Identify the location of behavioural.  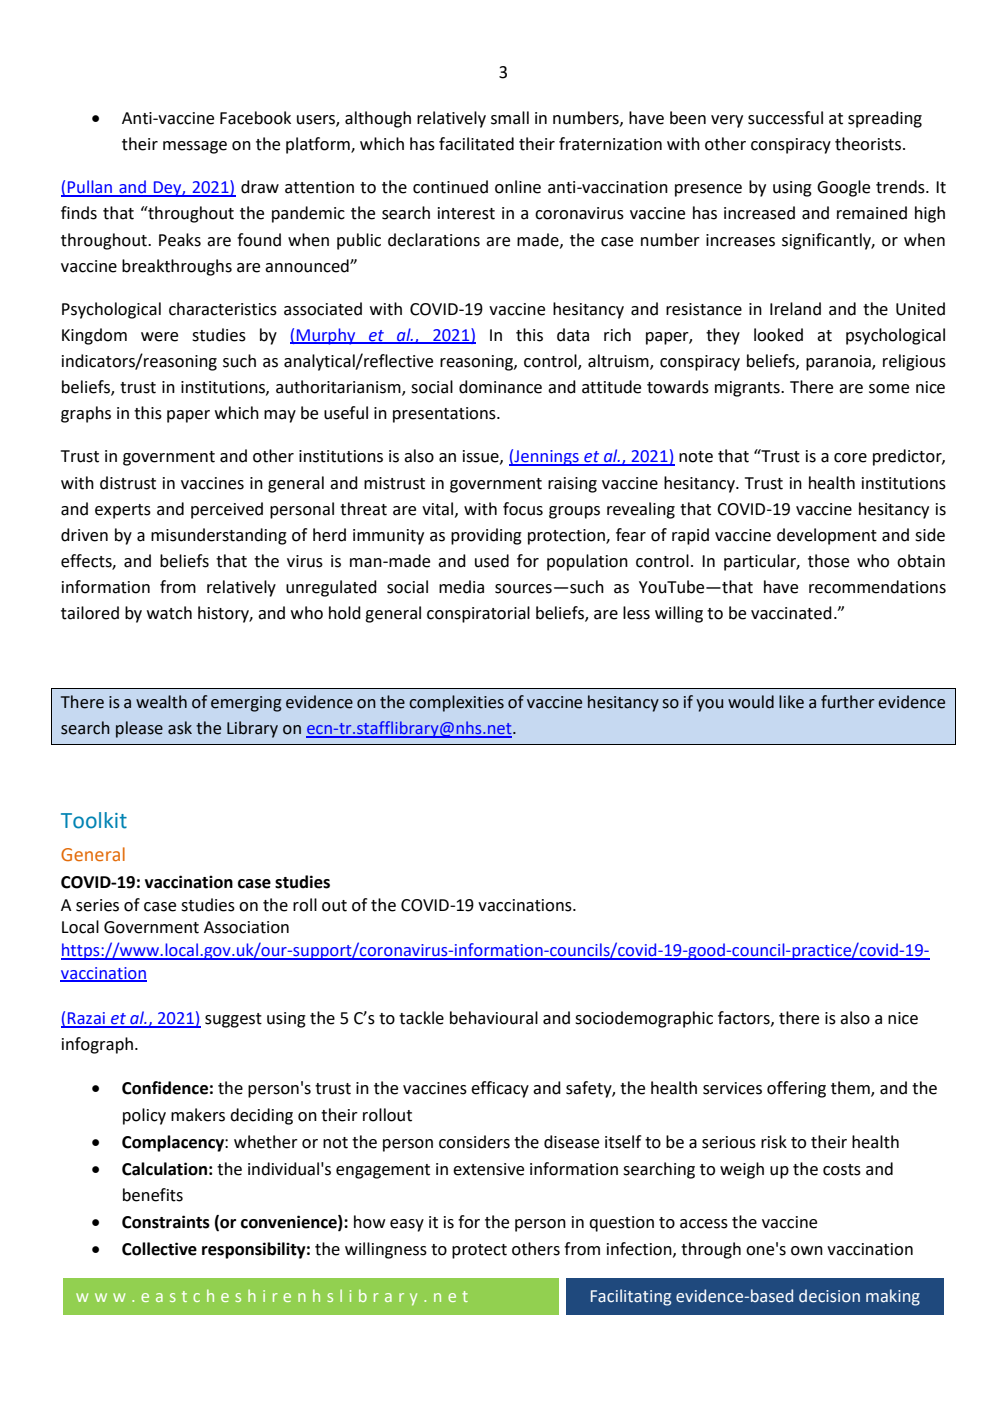
(494, 1018).
